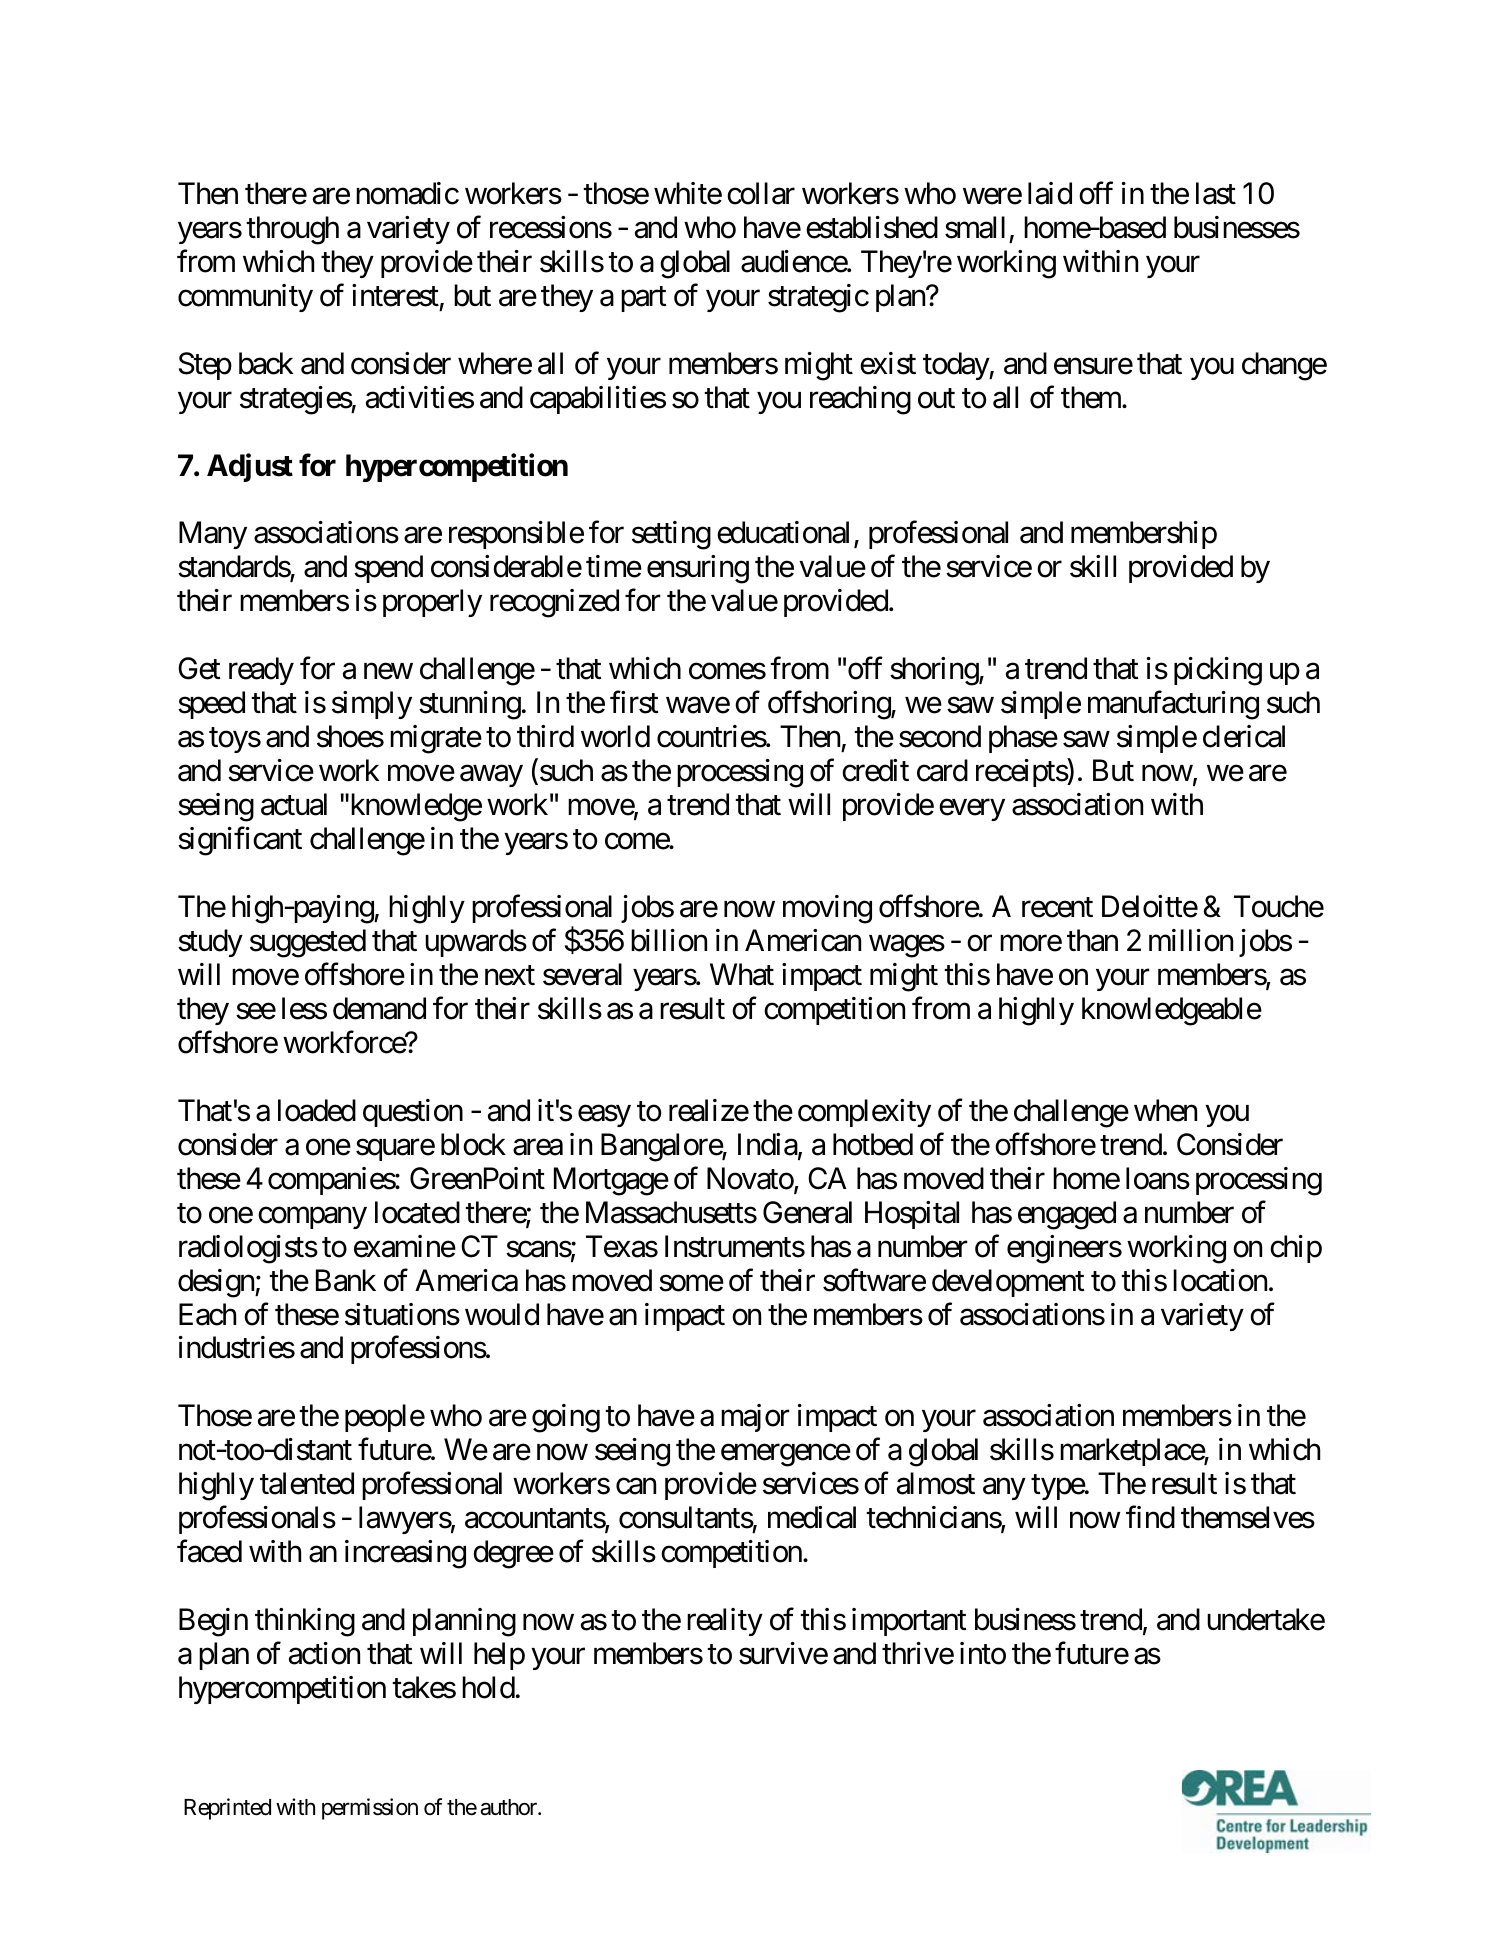 The width and height of the document is (1506, 1949). What do you see at coordinates (370, 1809) in the document?
I see `permission` at bounding box center [370, 1809].
